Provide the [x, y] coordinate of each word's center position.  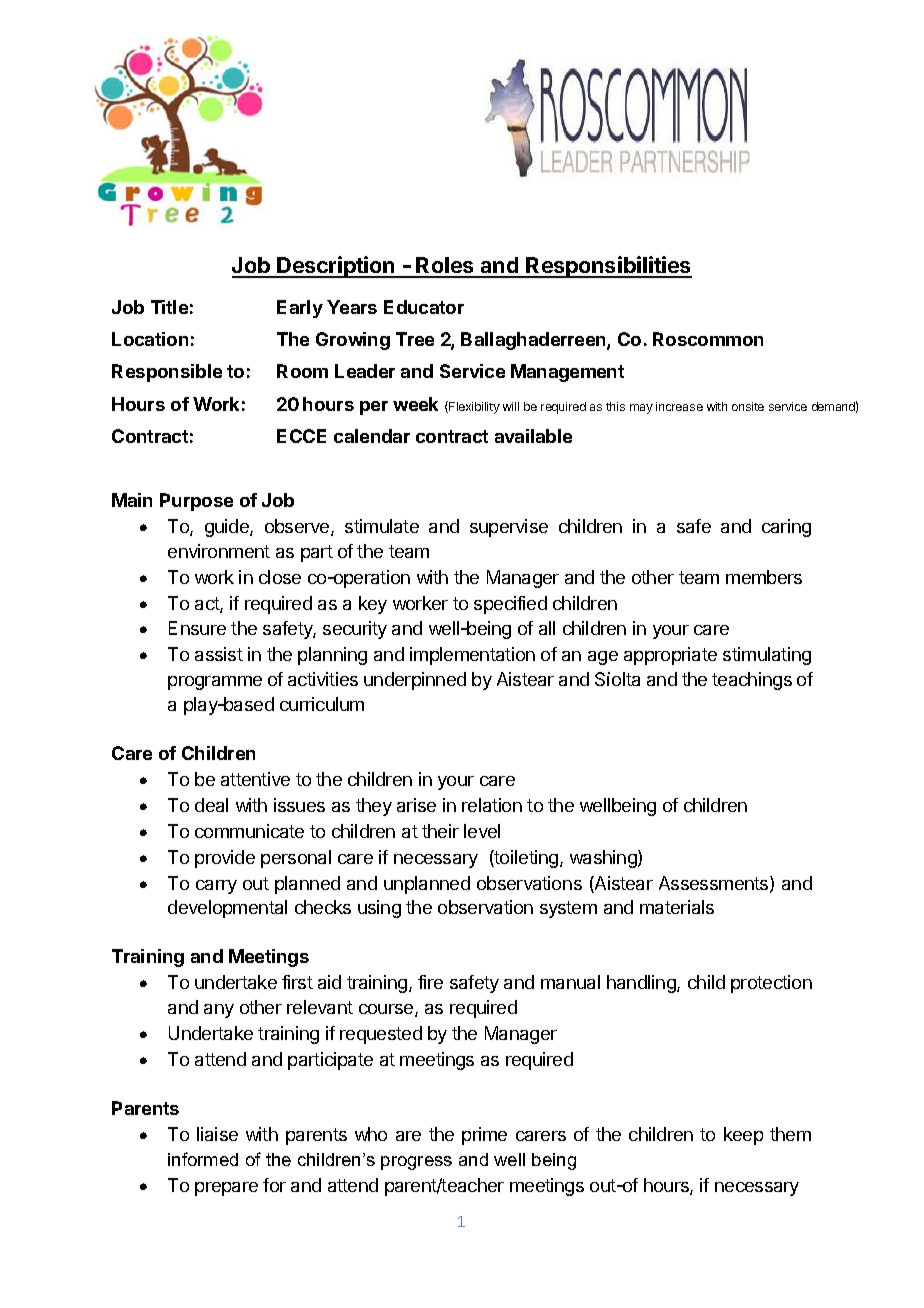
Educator [424, 307]
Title [169, 307]
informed [203, 1159]
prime [484, 1136]
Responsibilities [608, 267]
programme [215, 683]
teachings [752, 681]
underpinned [415, 681]
